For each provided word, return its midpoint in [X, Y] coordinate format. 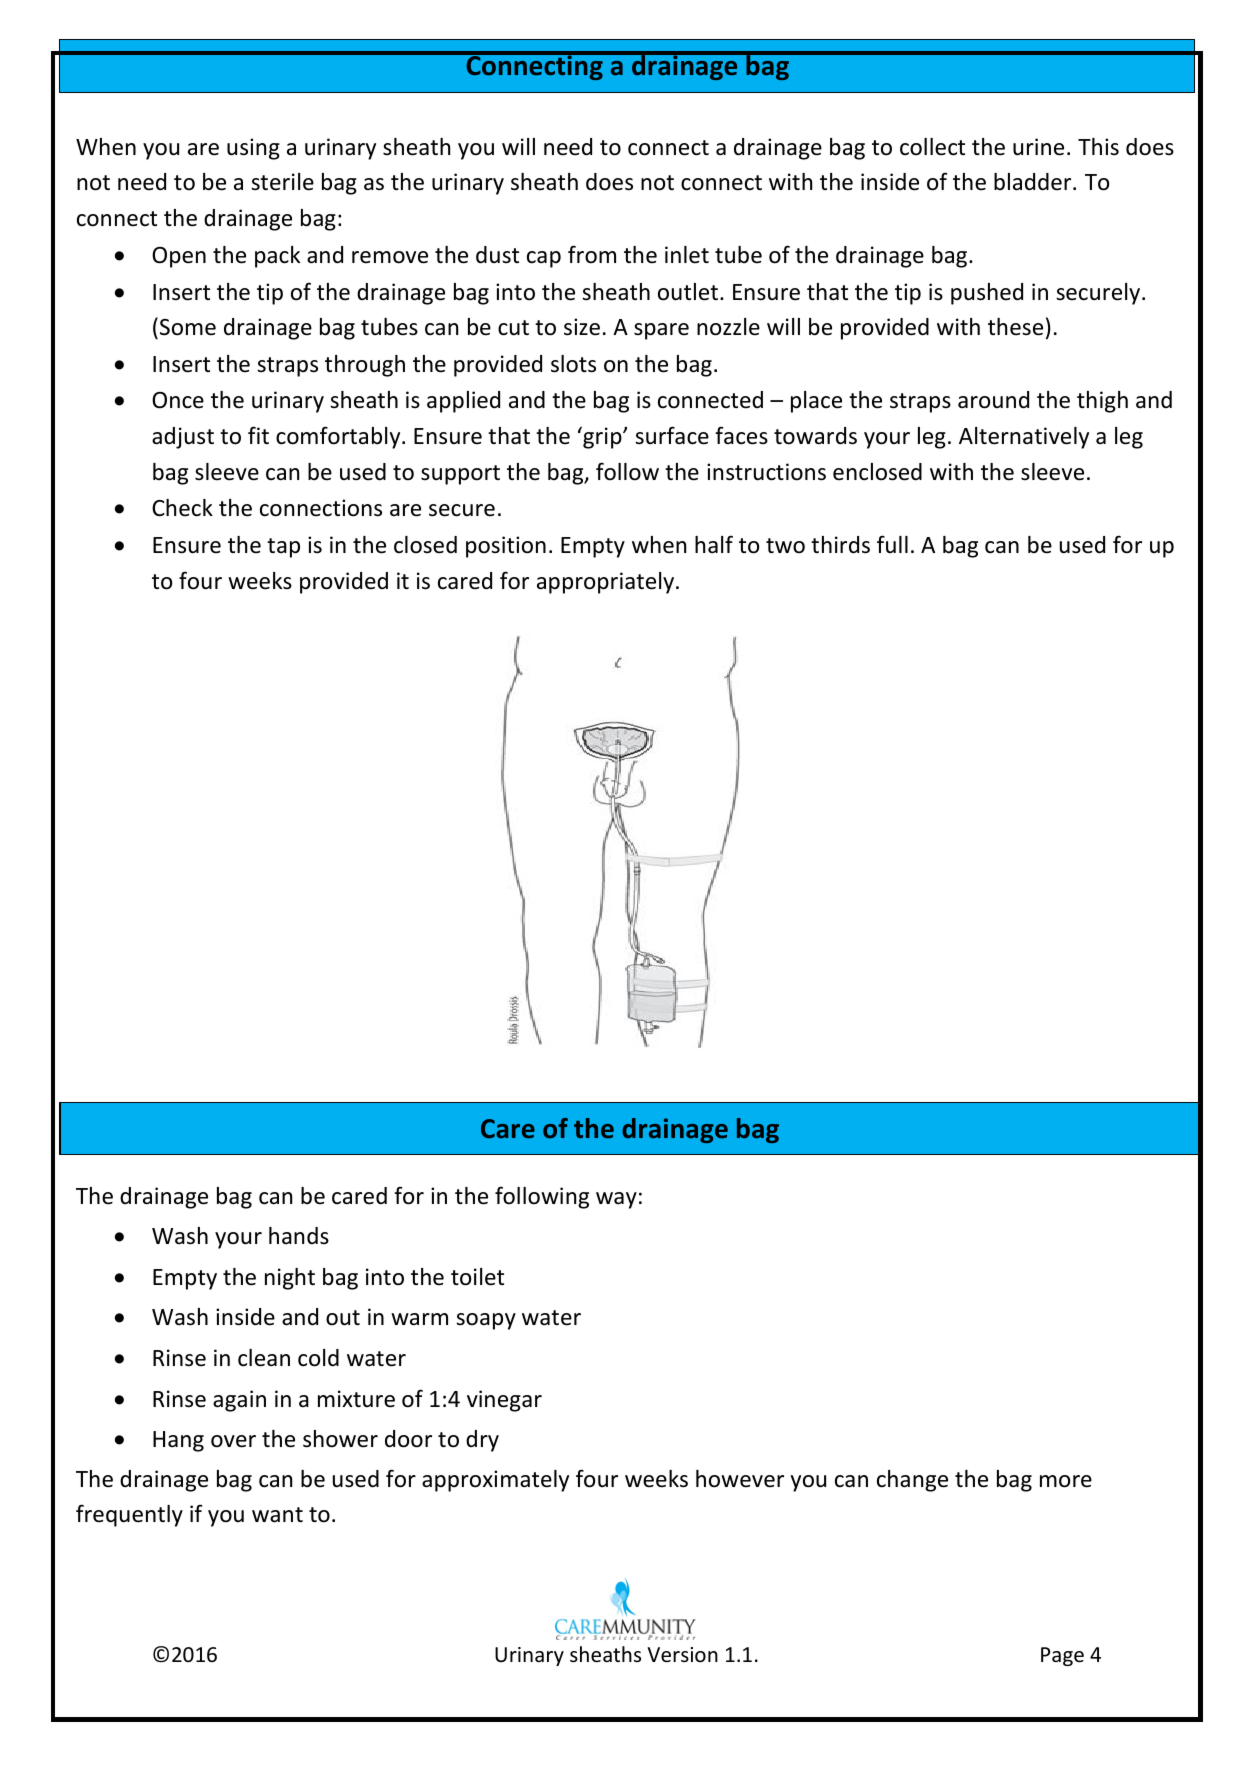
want [277, 1515]
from [592, 254]
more [1066, 1481]
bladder [1034, 182]
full [892, 544]
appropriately [605, 583]
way [616, 1200]
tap [283, 548]
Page [1062, 1656]
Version [682, 1655]
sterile [282, 182]
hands [299, 1236]
